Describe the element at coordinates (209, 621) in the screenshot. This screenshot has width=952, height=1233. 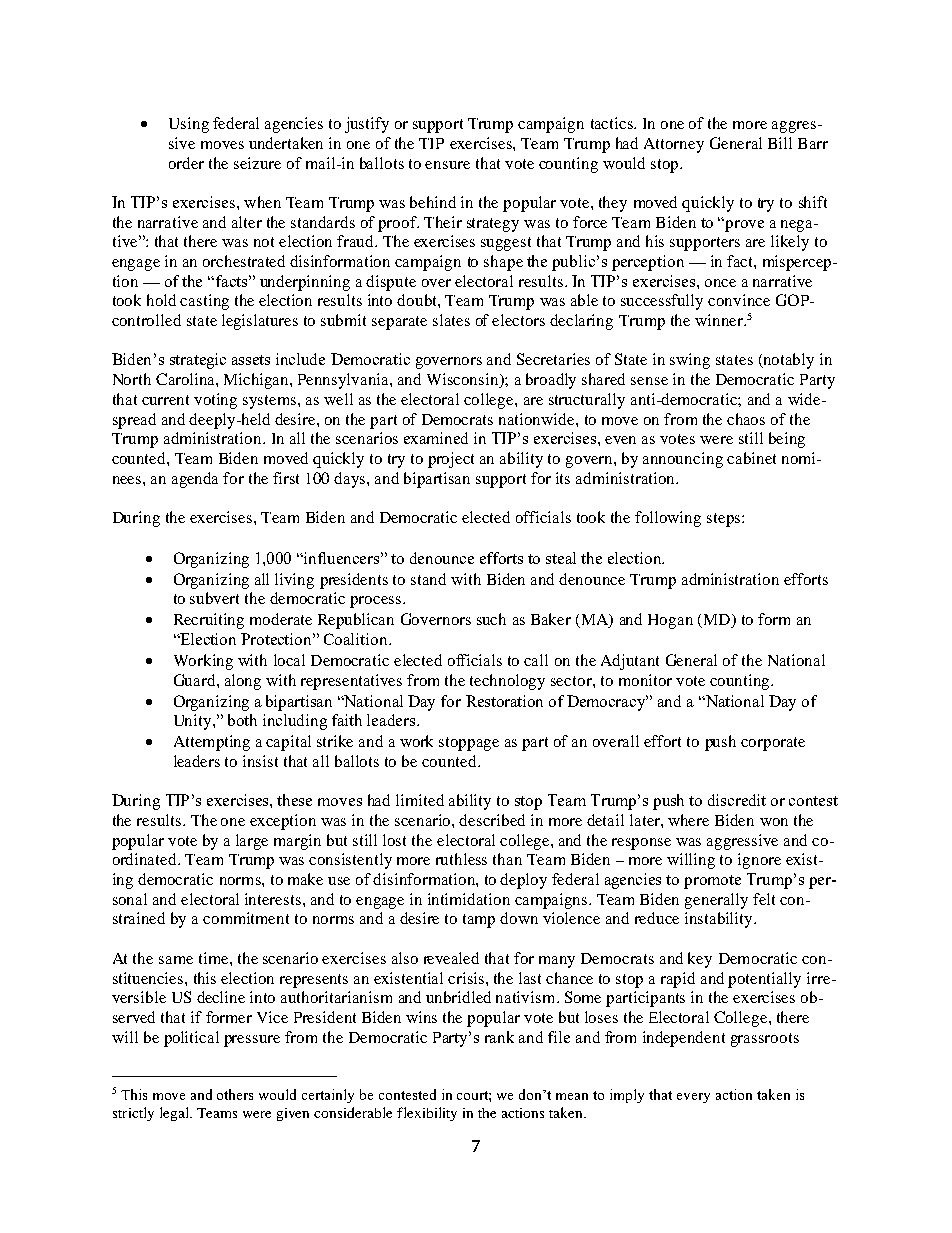
I see `Recruiting` at that location.
